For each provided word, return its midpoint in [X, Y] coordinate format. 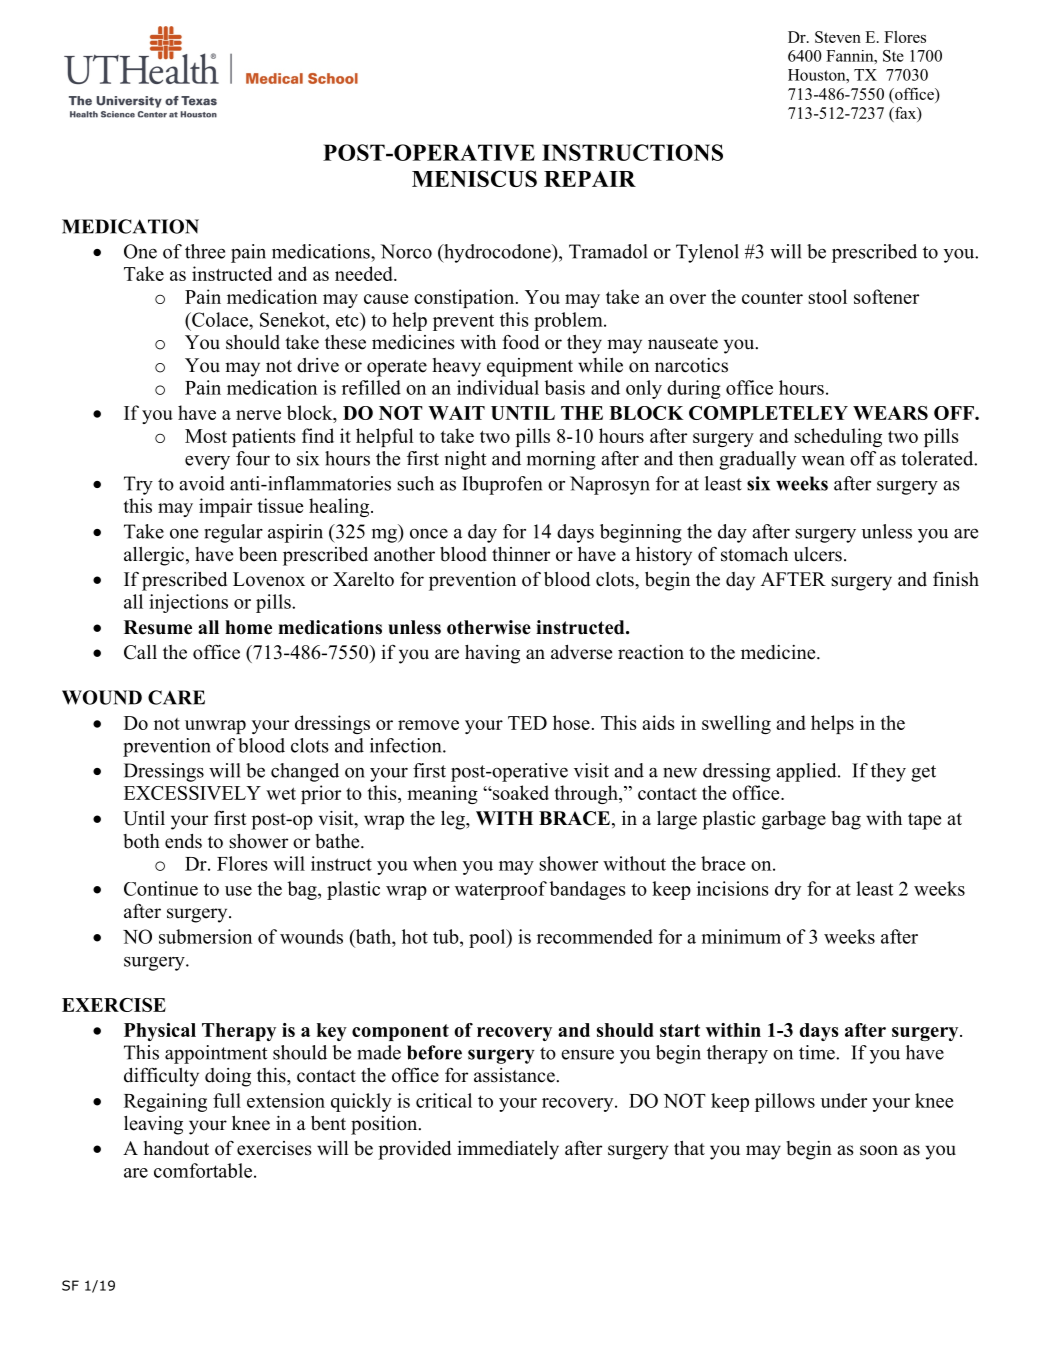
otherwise [489, 627]
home [248, 627]
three [205, 251]
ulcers [818, 554]
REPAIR [590, 179]
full [227, 1100]
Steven [838, 37]
